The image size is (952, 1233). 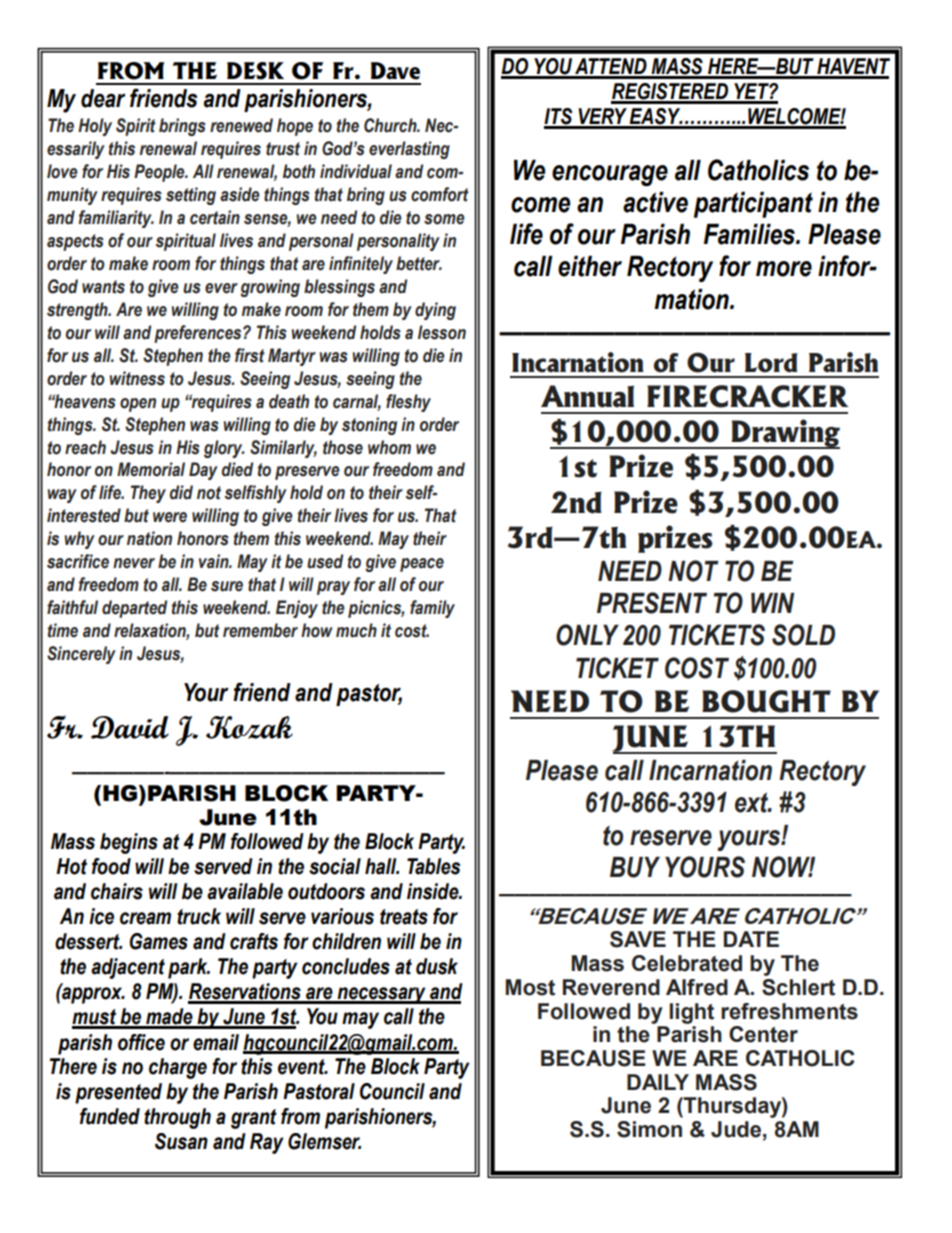 What do you see at coordinates (432, 609) in the document?
I see `family` at bounding box center [432, 609].
